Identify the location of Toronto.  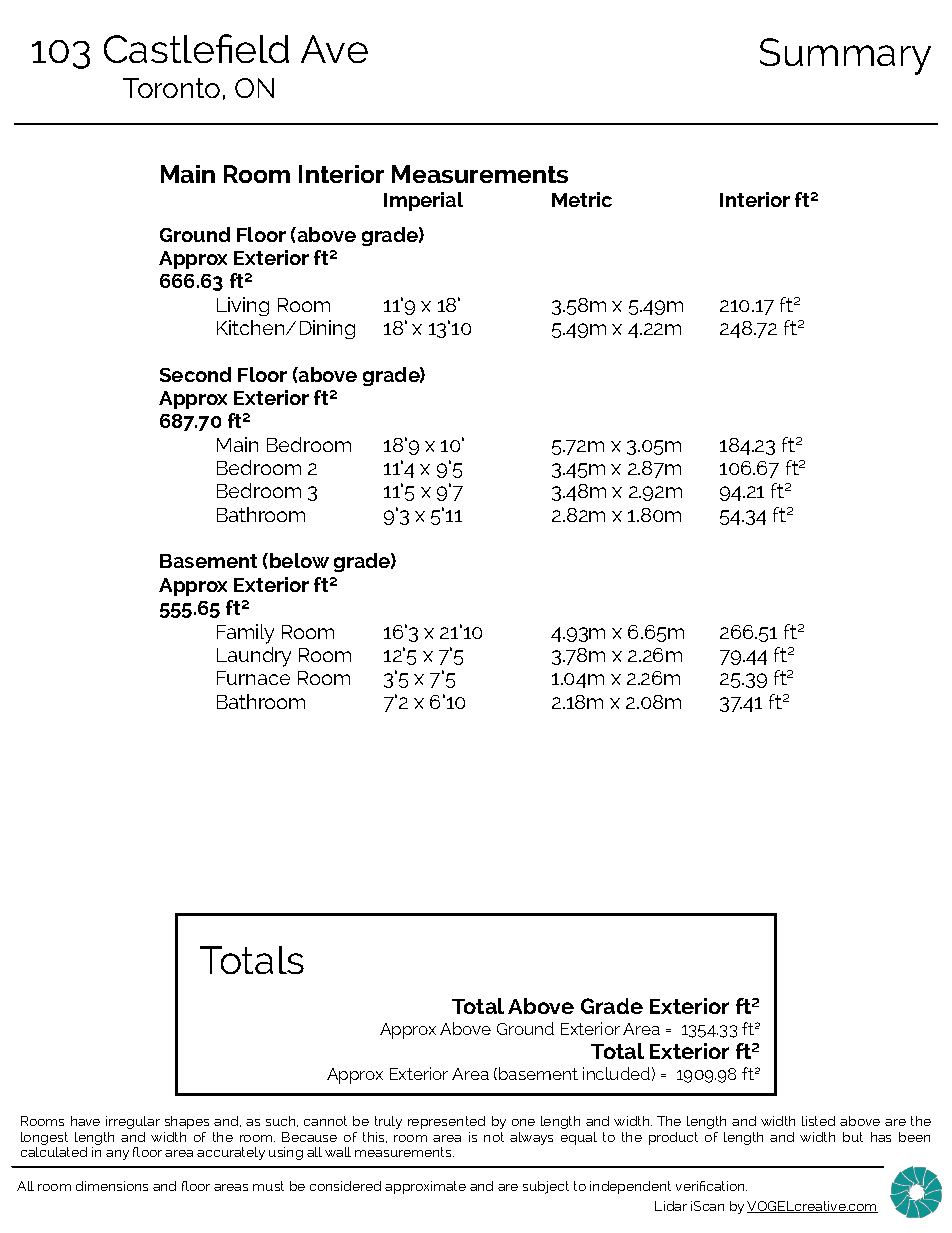
(171, 88).
